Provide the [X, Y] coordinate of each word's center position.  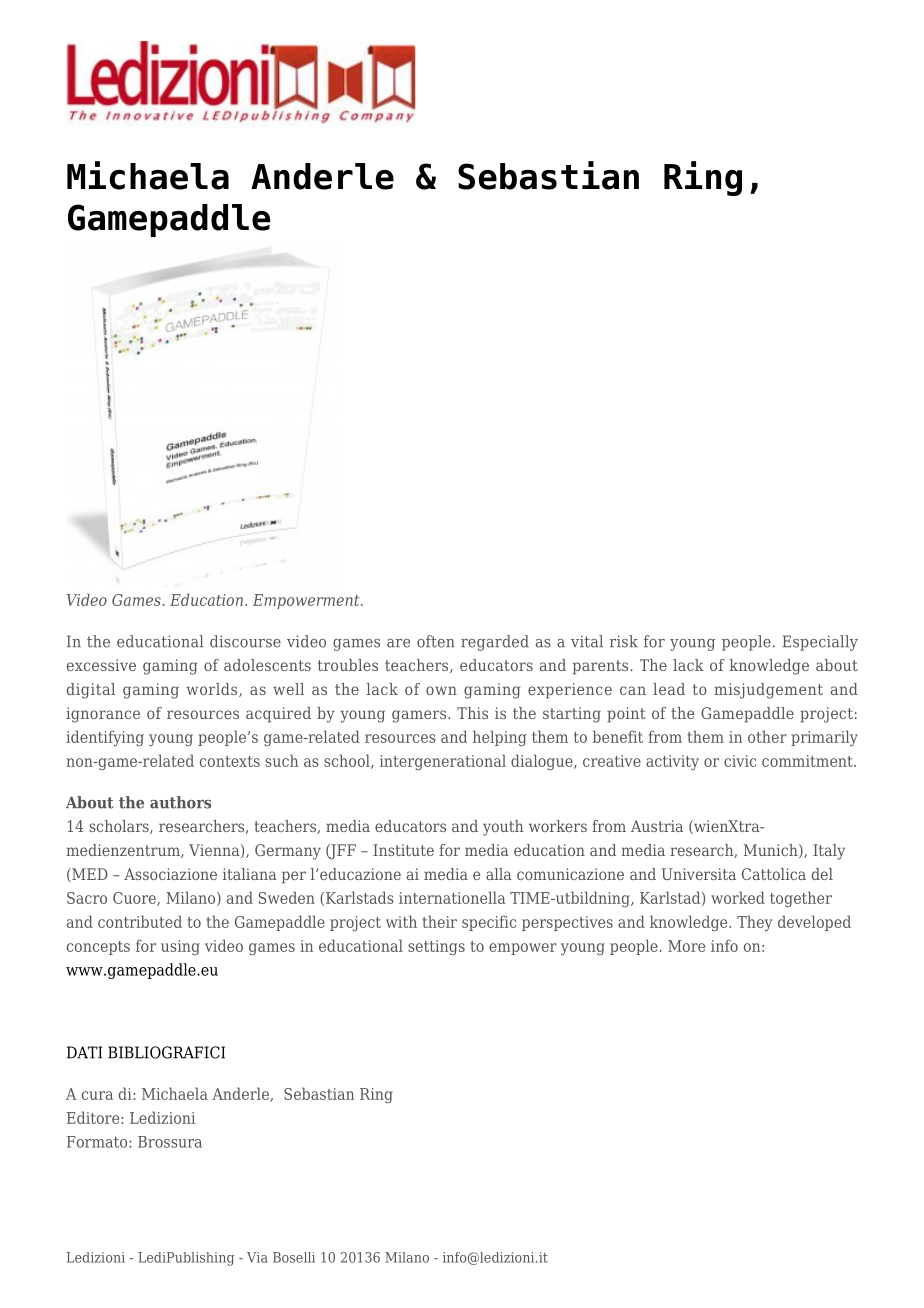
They [755, 923]
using [180, 947]
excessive [101, 665]
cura [97, 1095]
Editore [94, 1117]
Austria [657, 826]
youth [503, 828]
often [436, 641]
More [686, 946]
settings [436, 947]
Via [257, 1257]
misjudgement [768, 691]
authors [180, 802]
